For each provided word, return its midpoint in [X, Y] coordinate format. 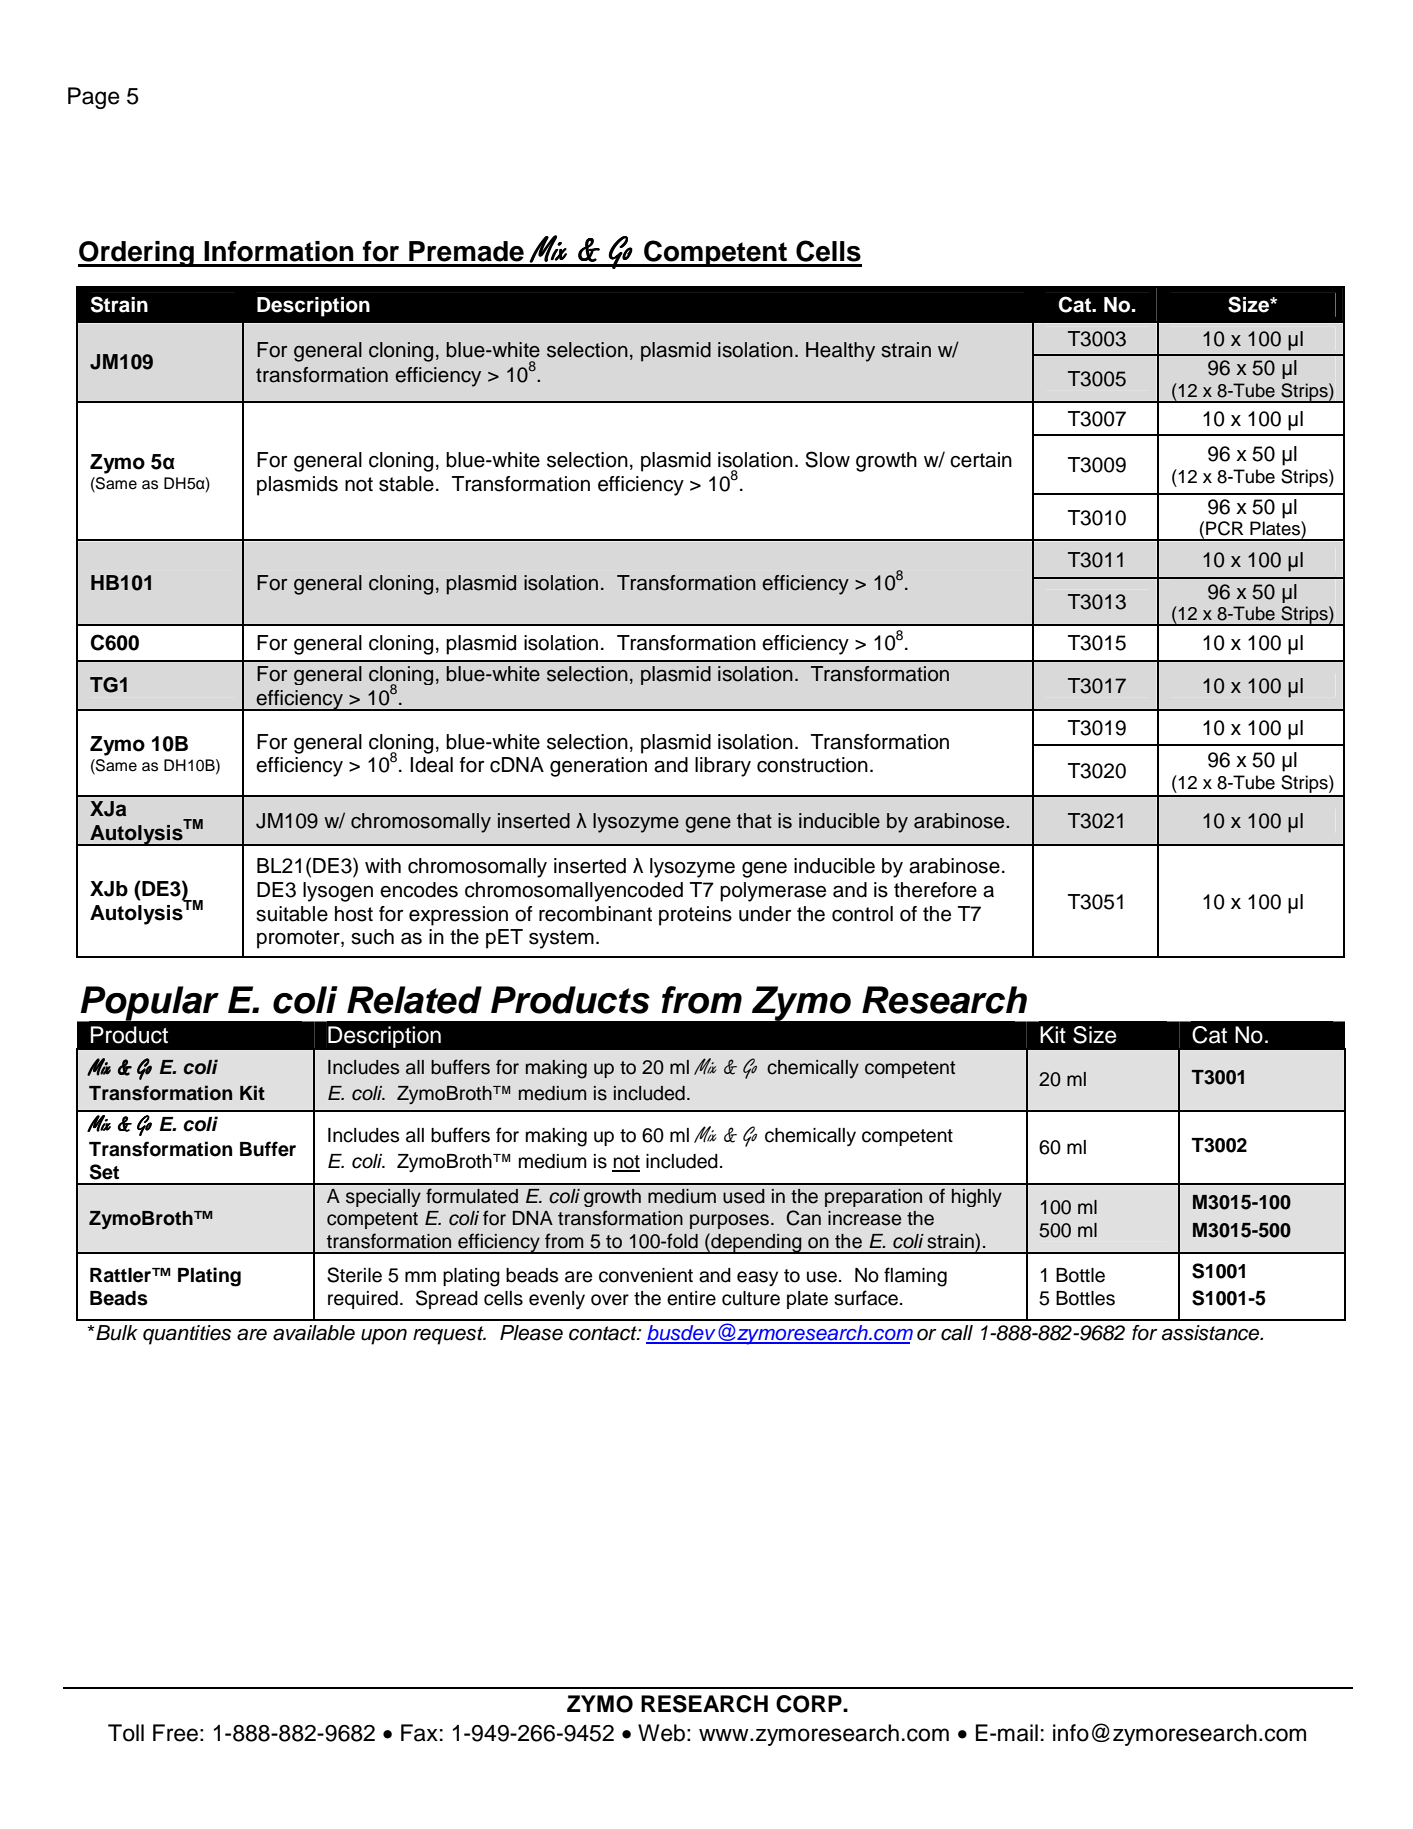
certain [981, 460]
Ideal [431, 765]
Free [175, 1733]
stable [406, 484]
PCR [1224, 528]
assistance [1212, 1333]
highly [977, 1198]
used [744, 1196]
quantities [187, 1335]
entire [691, 1298]
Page [94, 98]
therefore [935, 890]
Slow [827, 459]
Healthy [840, 352]
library [723, 767]
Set [104, 1172]
